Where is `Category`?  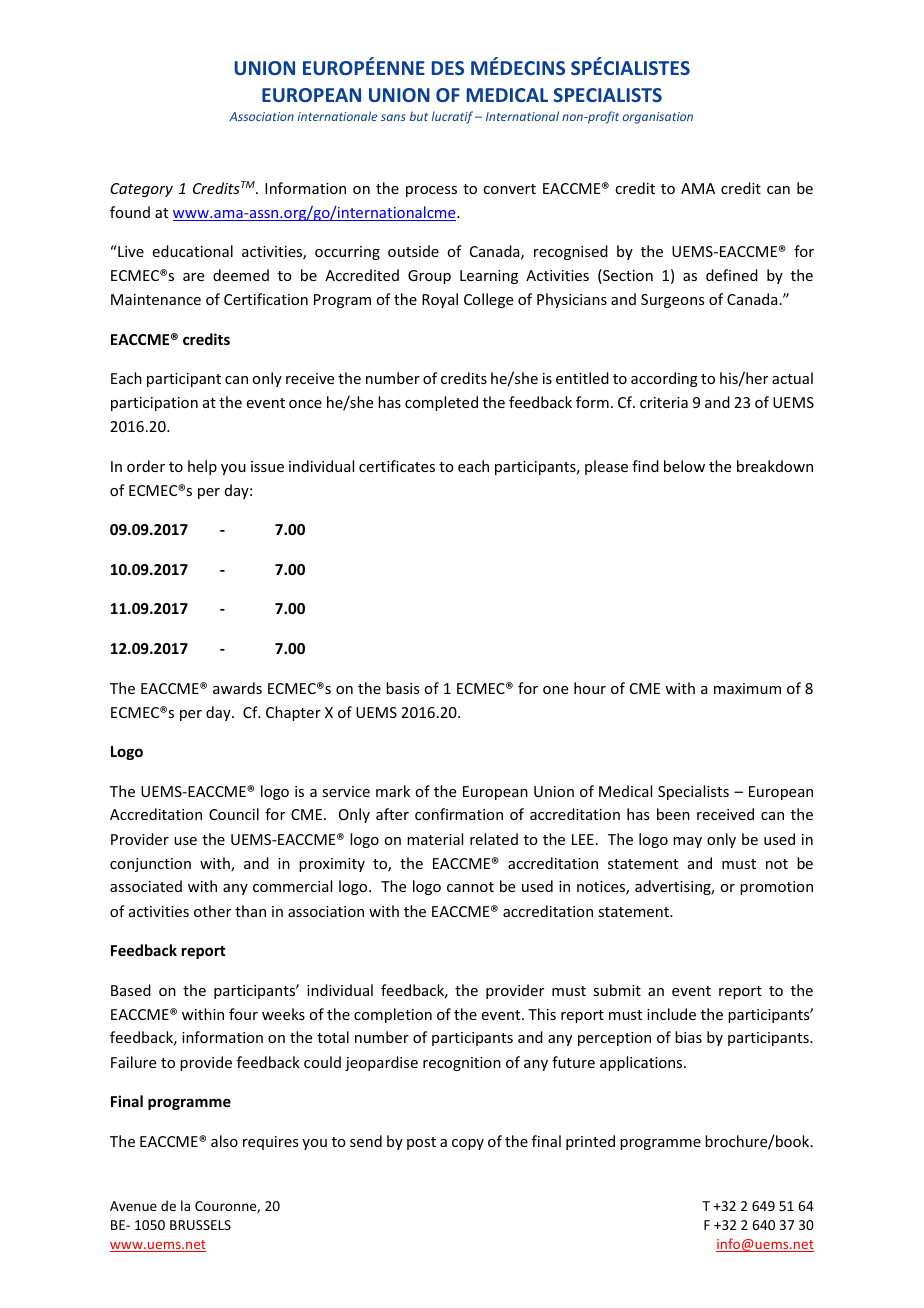 Category is located at coordinates (141, 190).
